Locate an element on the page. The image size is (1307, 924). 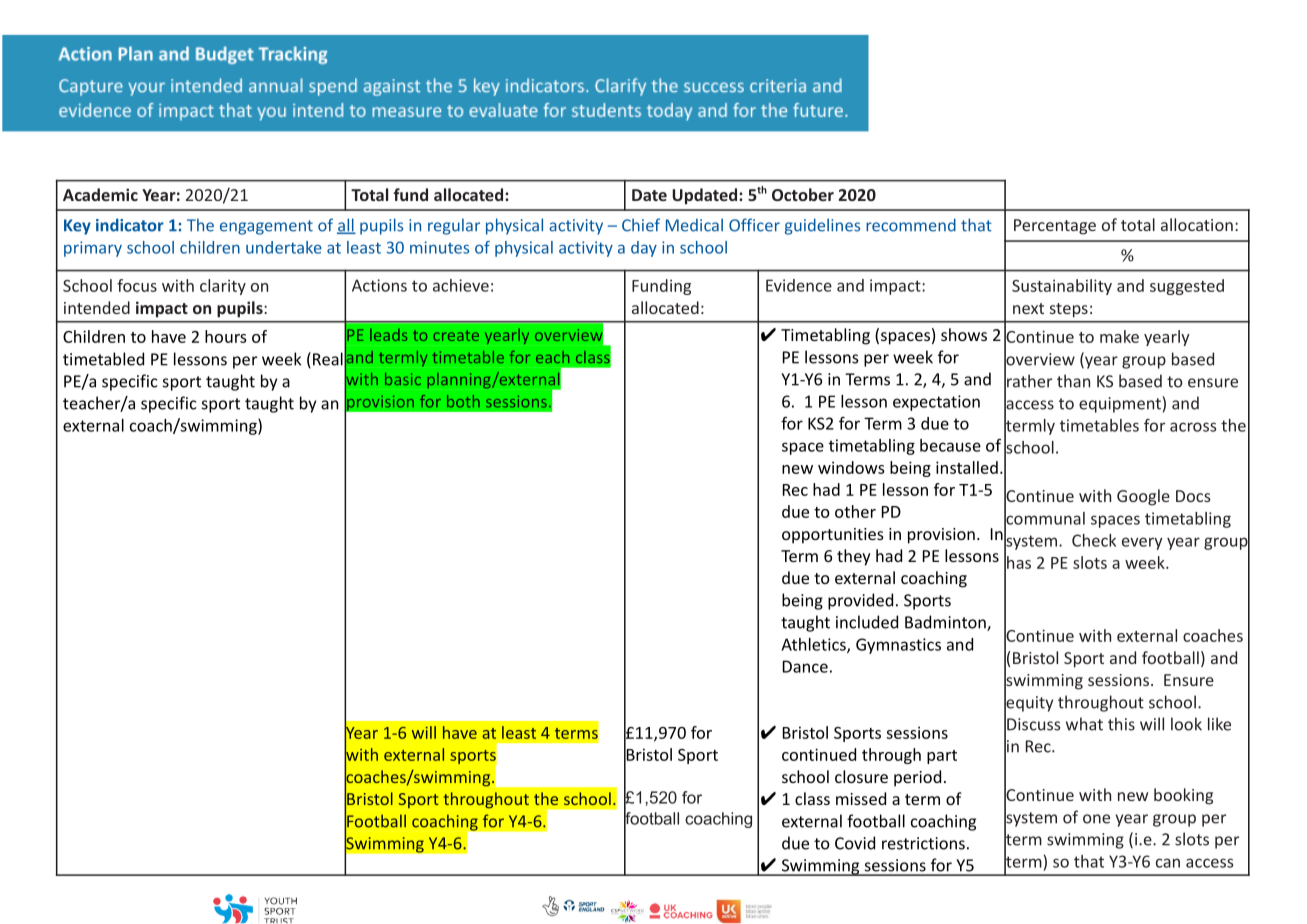
opportunities is located at coordinates (833, 536).
